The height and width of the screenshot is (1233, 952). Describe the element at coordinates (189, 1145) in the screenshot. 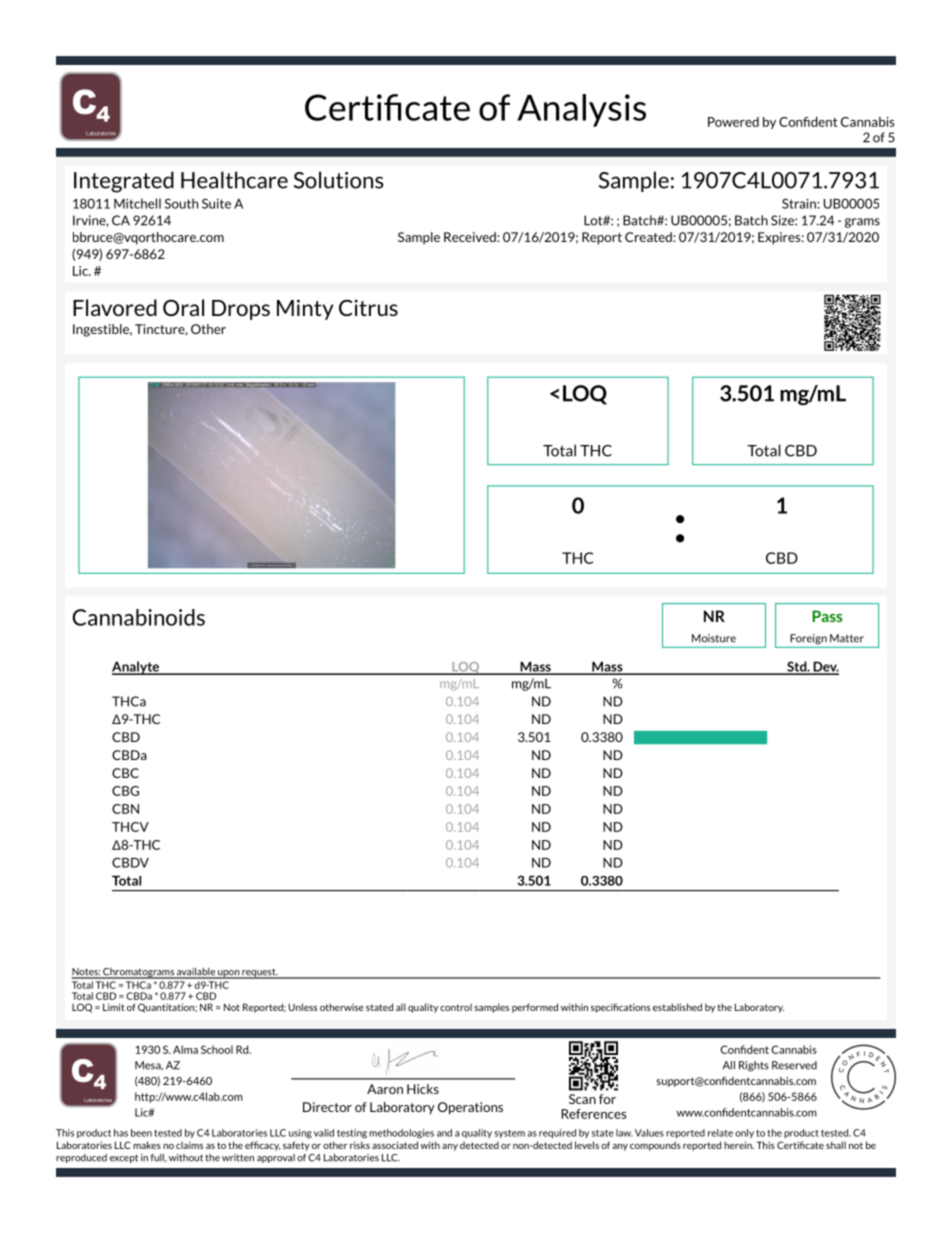

I see `claims` at that location.
